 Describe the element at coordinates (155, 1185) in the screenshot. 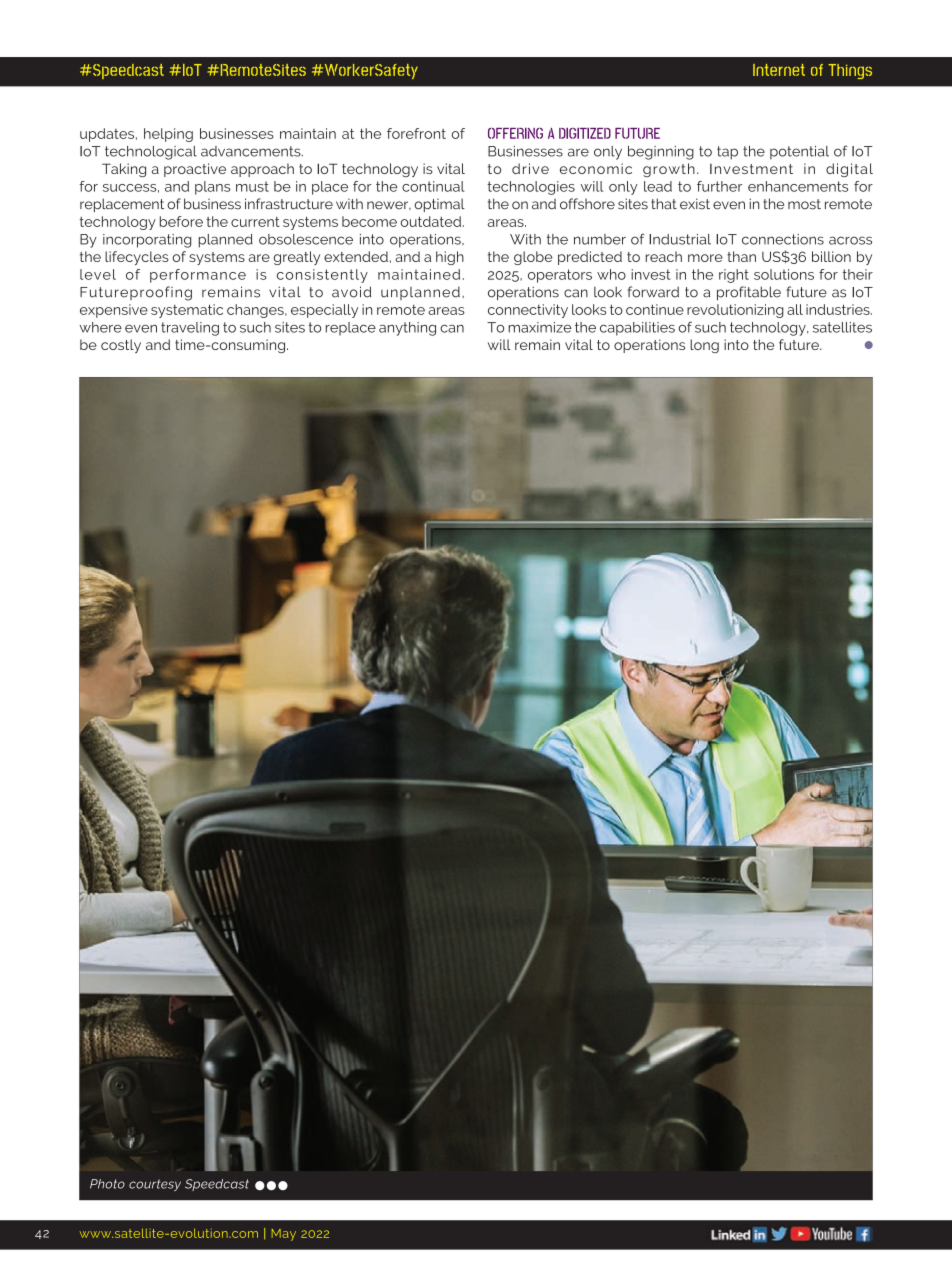

I see `courtesy` at that location.
